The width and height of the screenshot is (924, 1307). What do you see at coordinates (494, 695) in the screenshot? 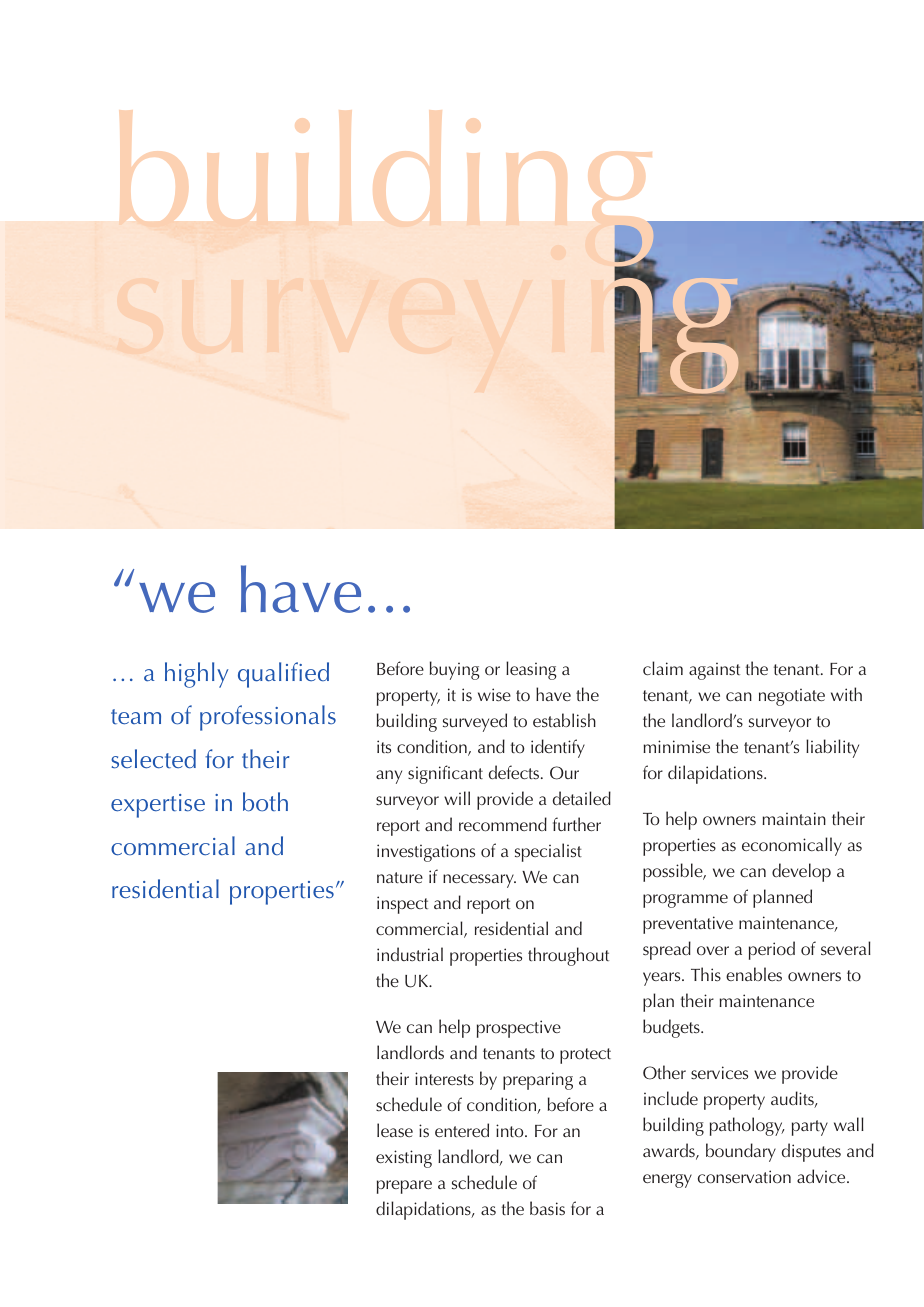
I see `wise` at bounding box center [494, 695].
